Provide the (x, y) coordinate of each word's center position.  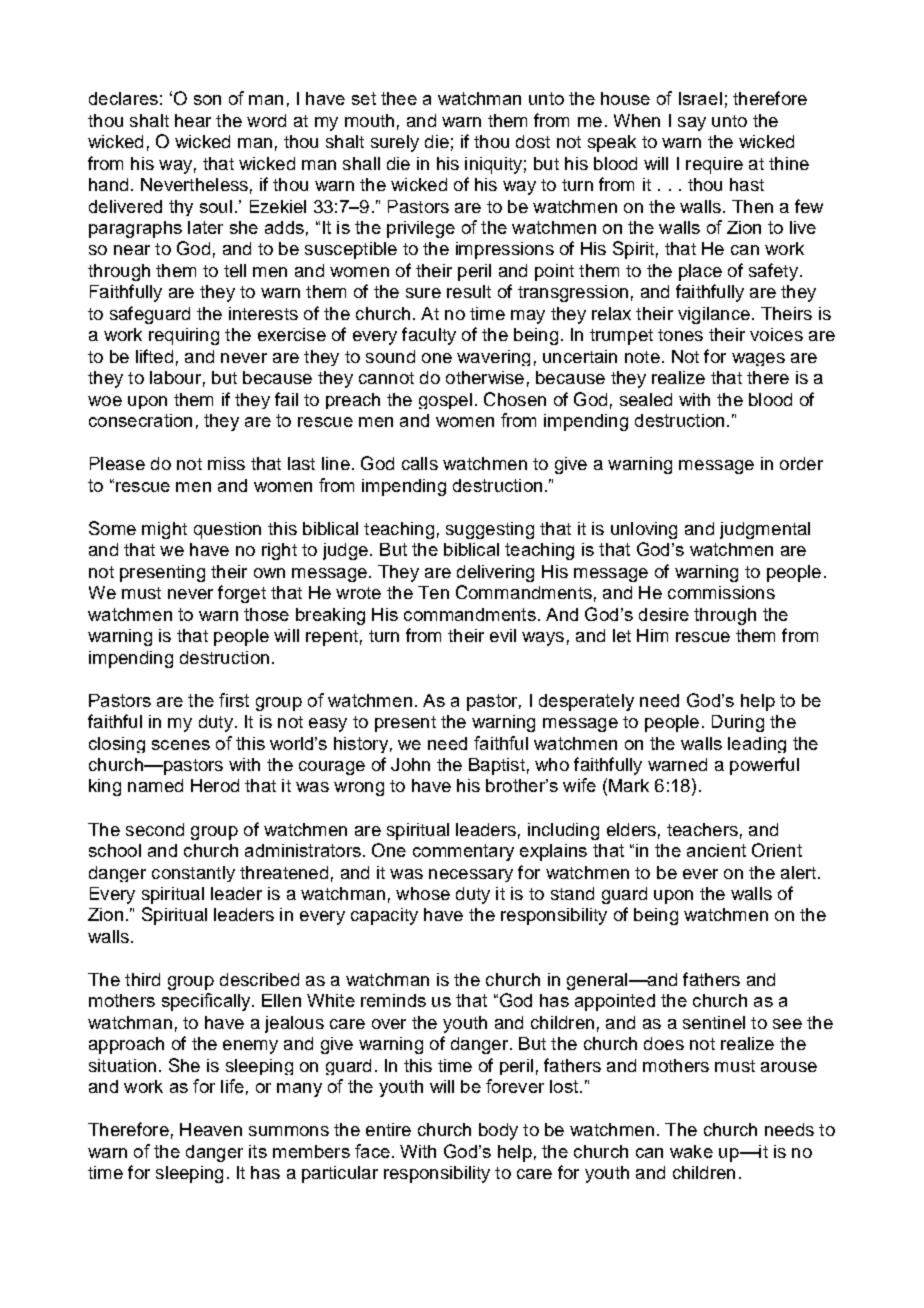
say (692, 124)
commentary (463, 852)
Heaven (211, 1129)
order (801, 463)
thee (399, 98)
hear (193, 120)
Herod (215, 785)
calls (420, 463)
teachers (702, 829)
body (498, 1131)
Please (117, 463)
